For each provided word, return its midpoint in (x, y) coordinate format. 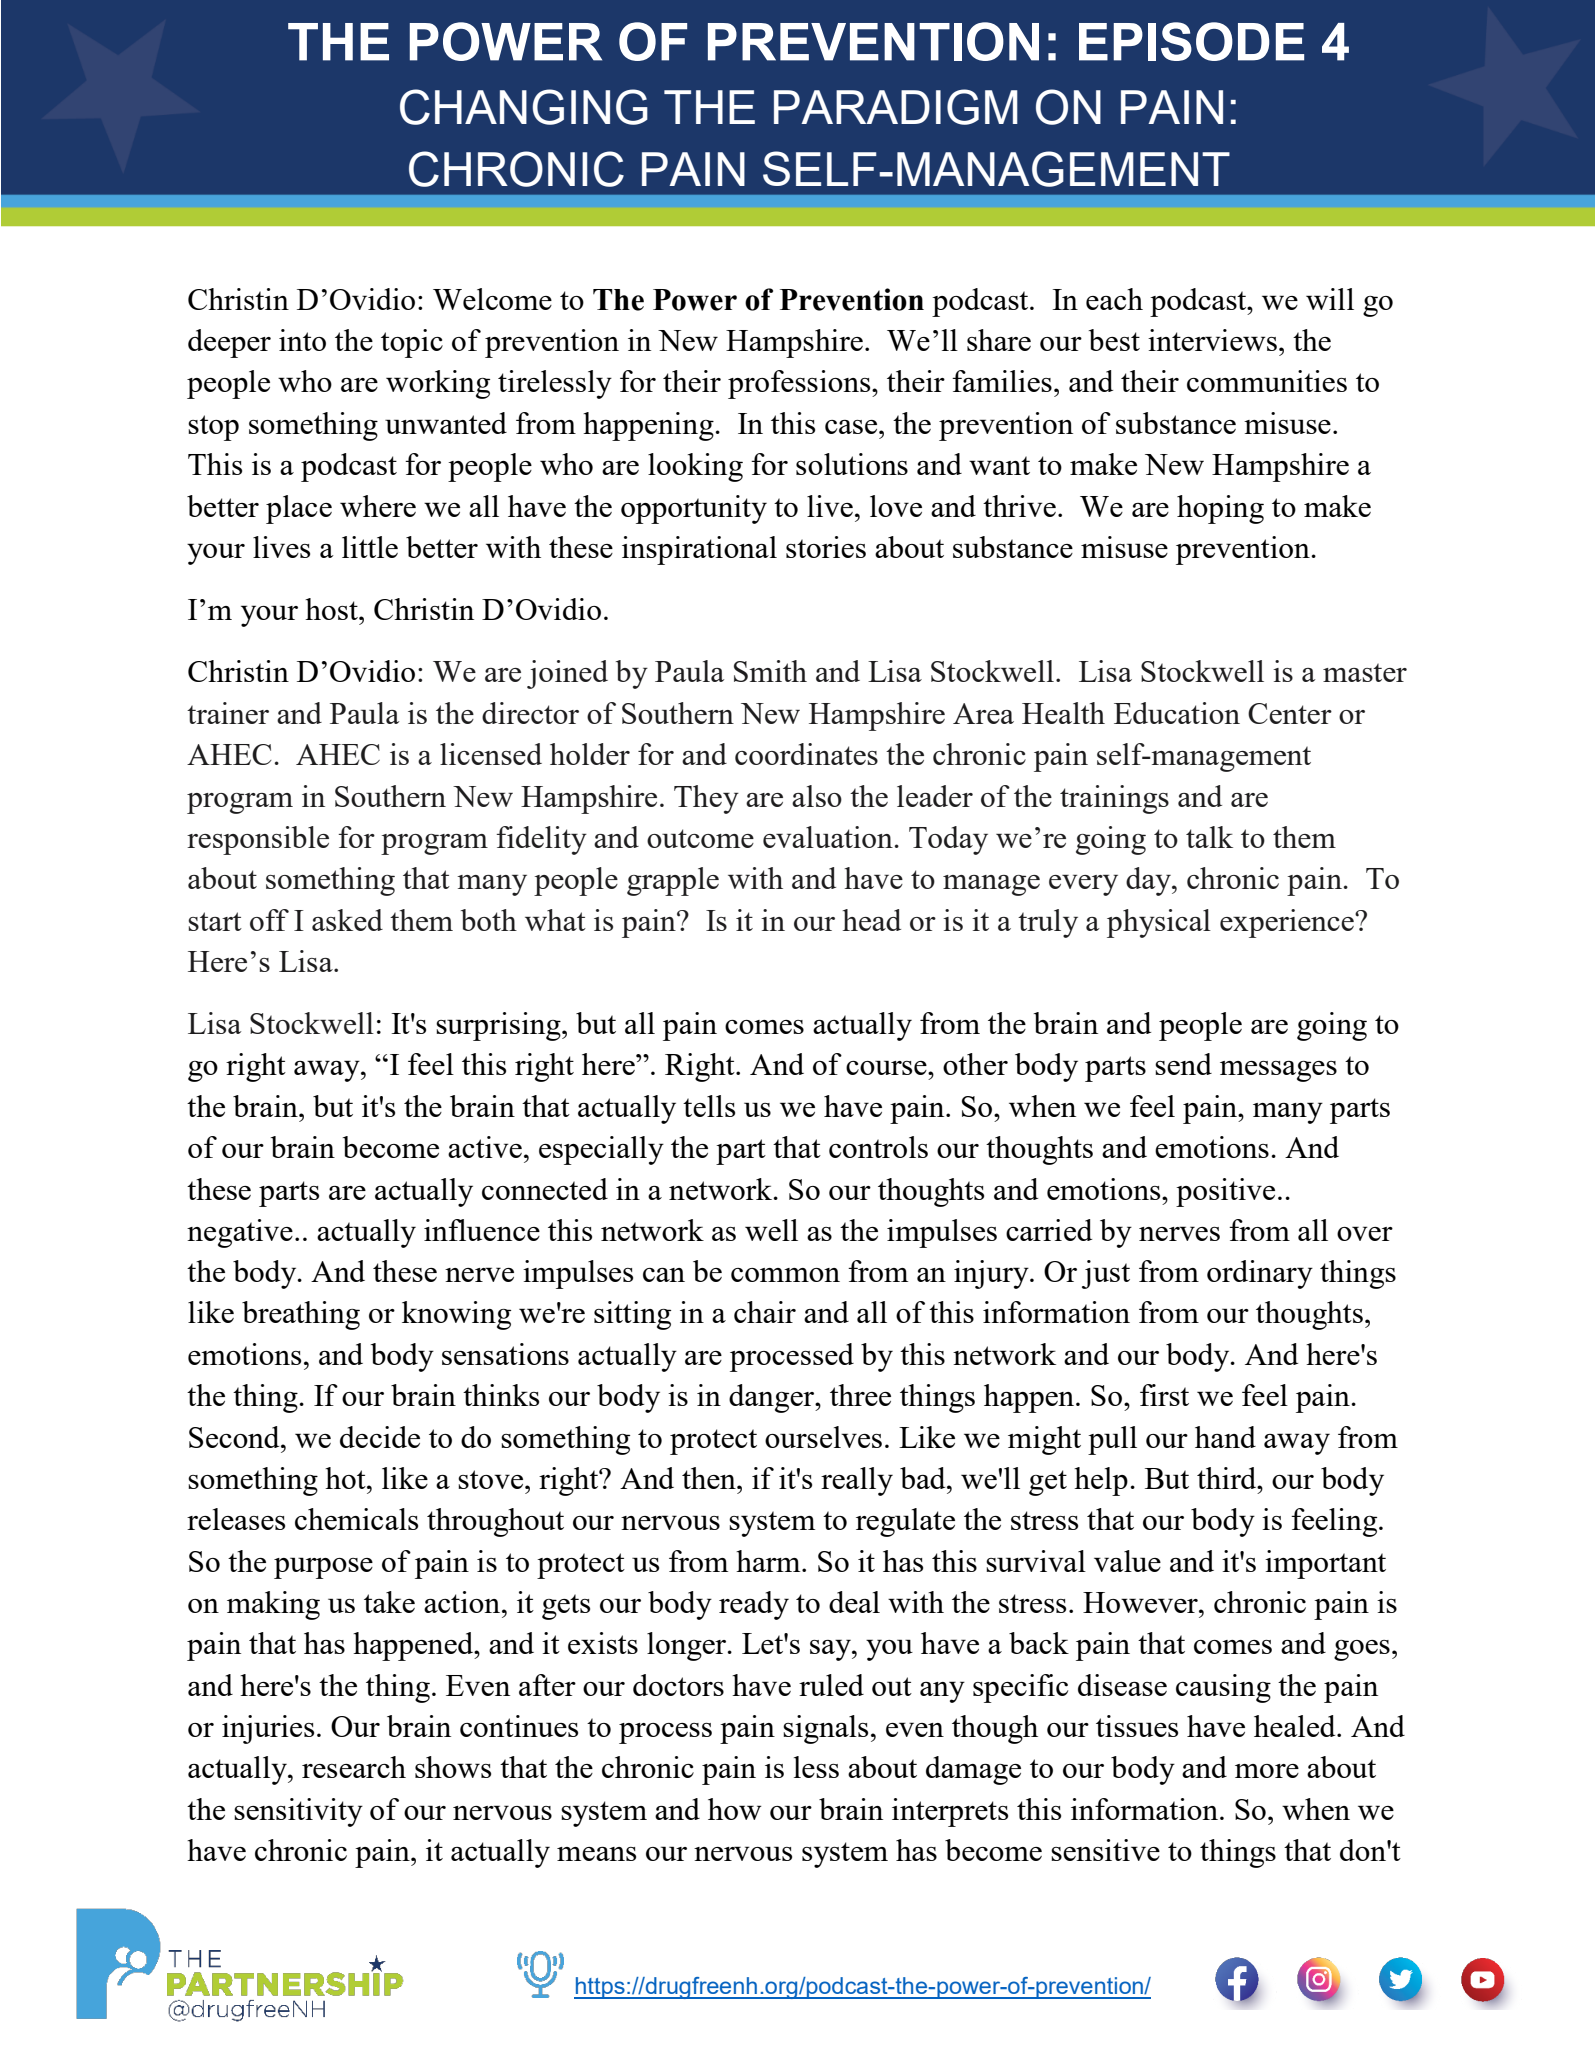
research (354, 1767)
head (871, 920)
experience (1288, 923)
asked (347, 920)
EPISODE (1191, 41)
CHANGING (524, 107)
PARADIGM (896, 107)
